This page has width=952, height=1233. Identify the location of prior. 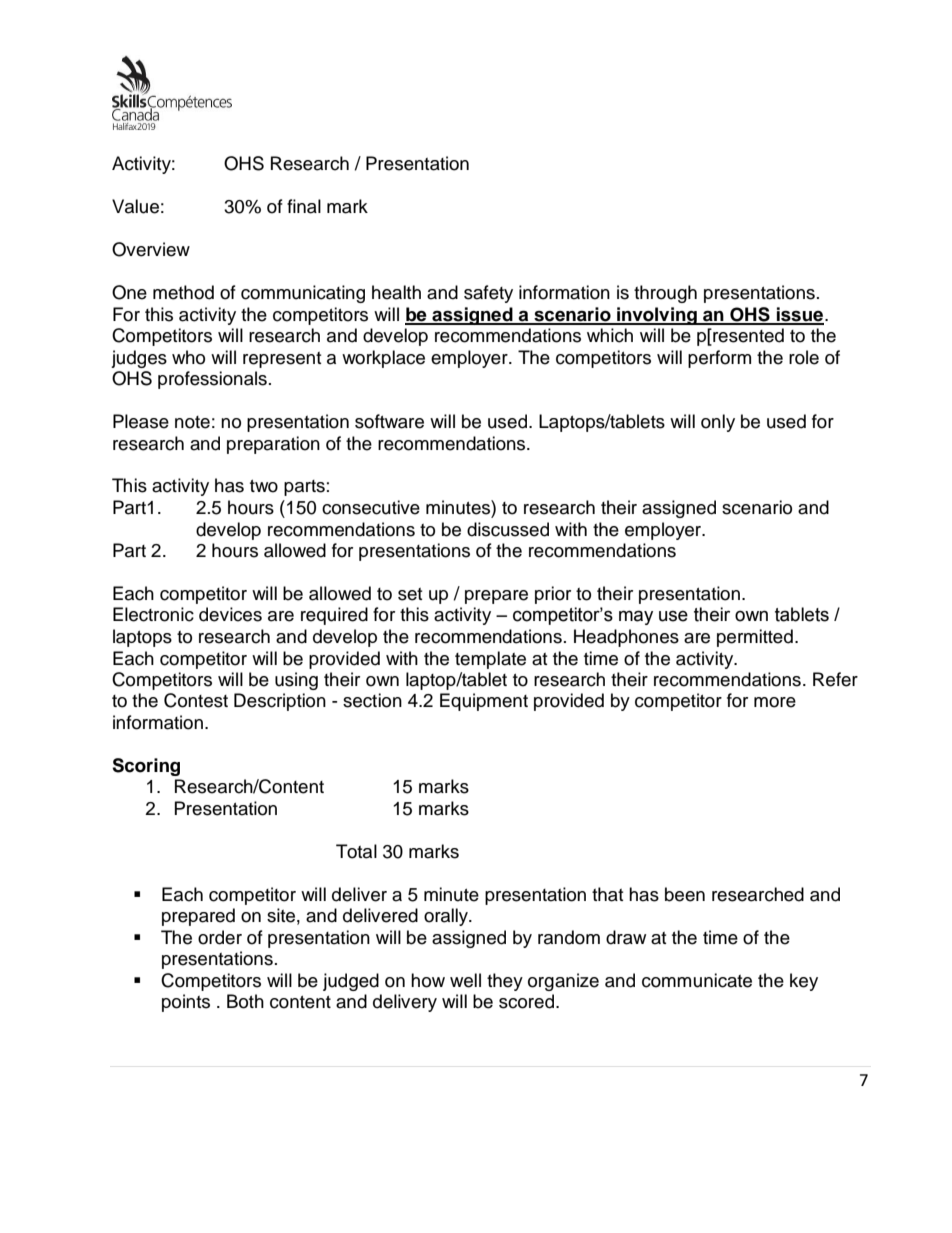
(553, 595).
